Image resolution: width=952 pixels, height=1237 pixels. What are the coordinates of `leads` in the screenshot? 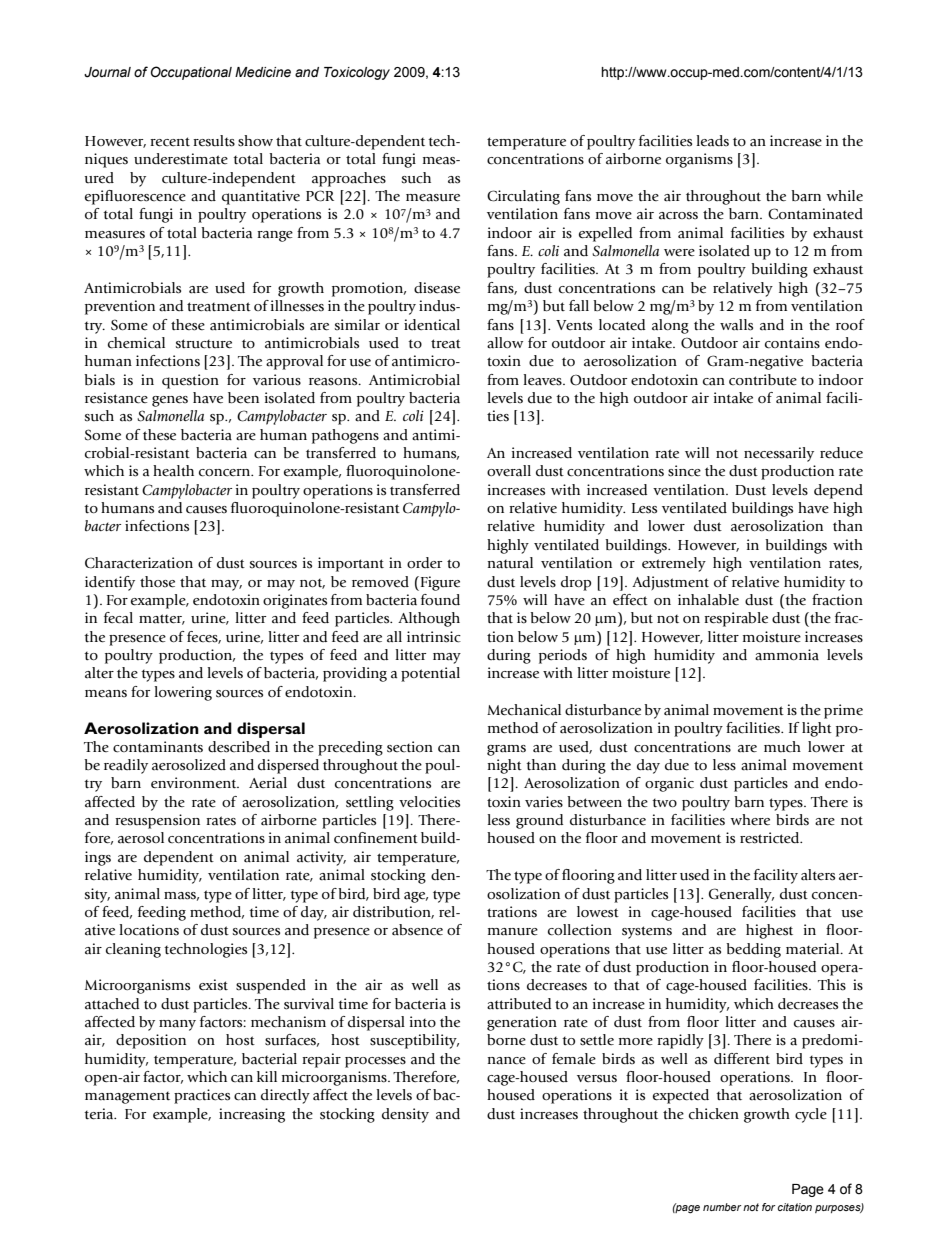 It's located at (712, 141).
